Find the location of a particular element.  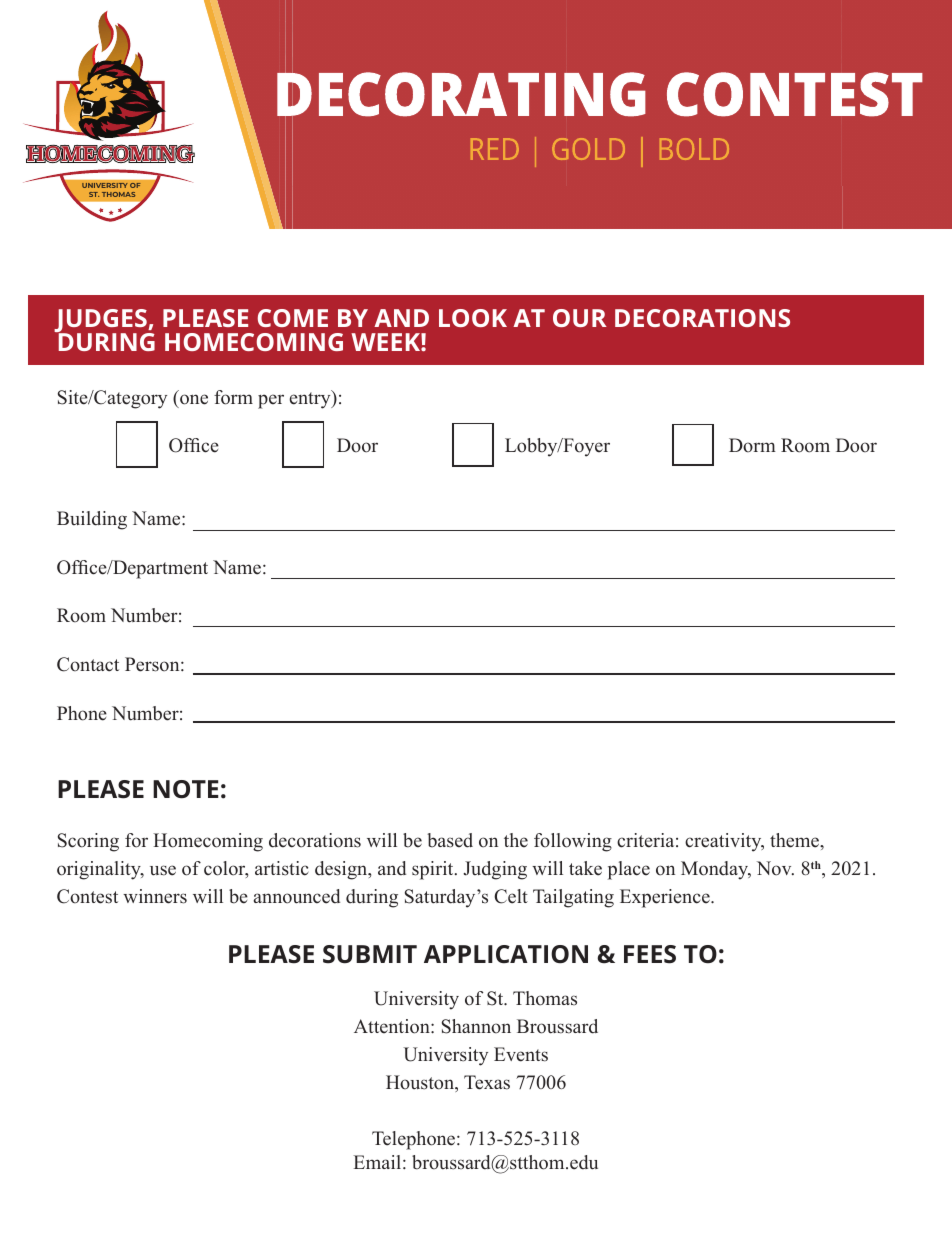

Building is located at coordinates (92, 520).
